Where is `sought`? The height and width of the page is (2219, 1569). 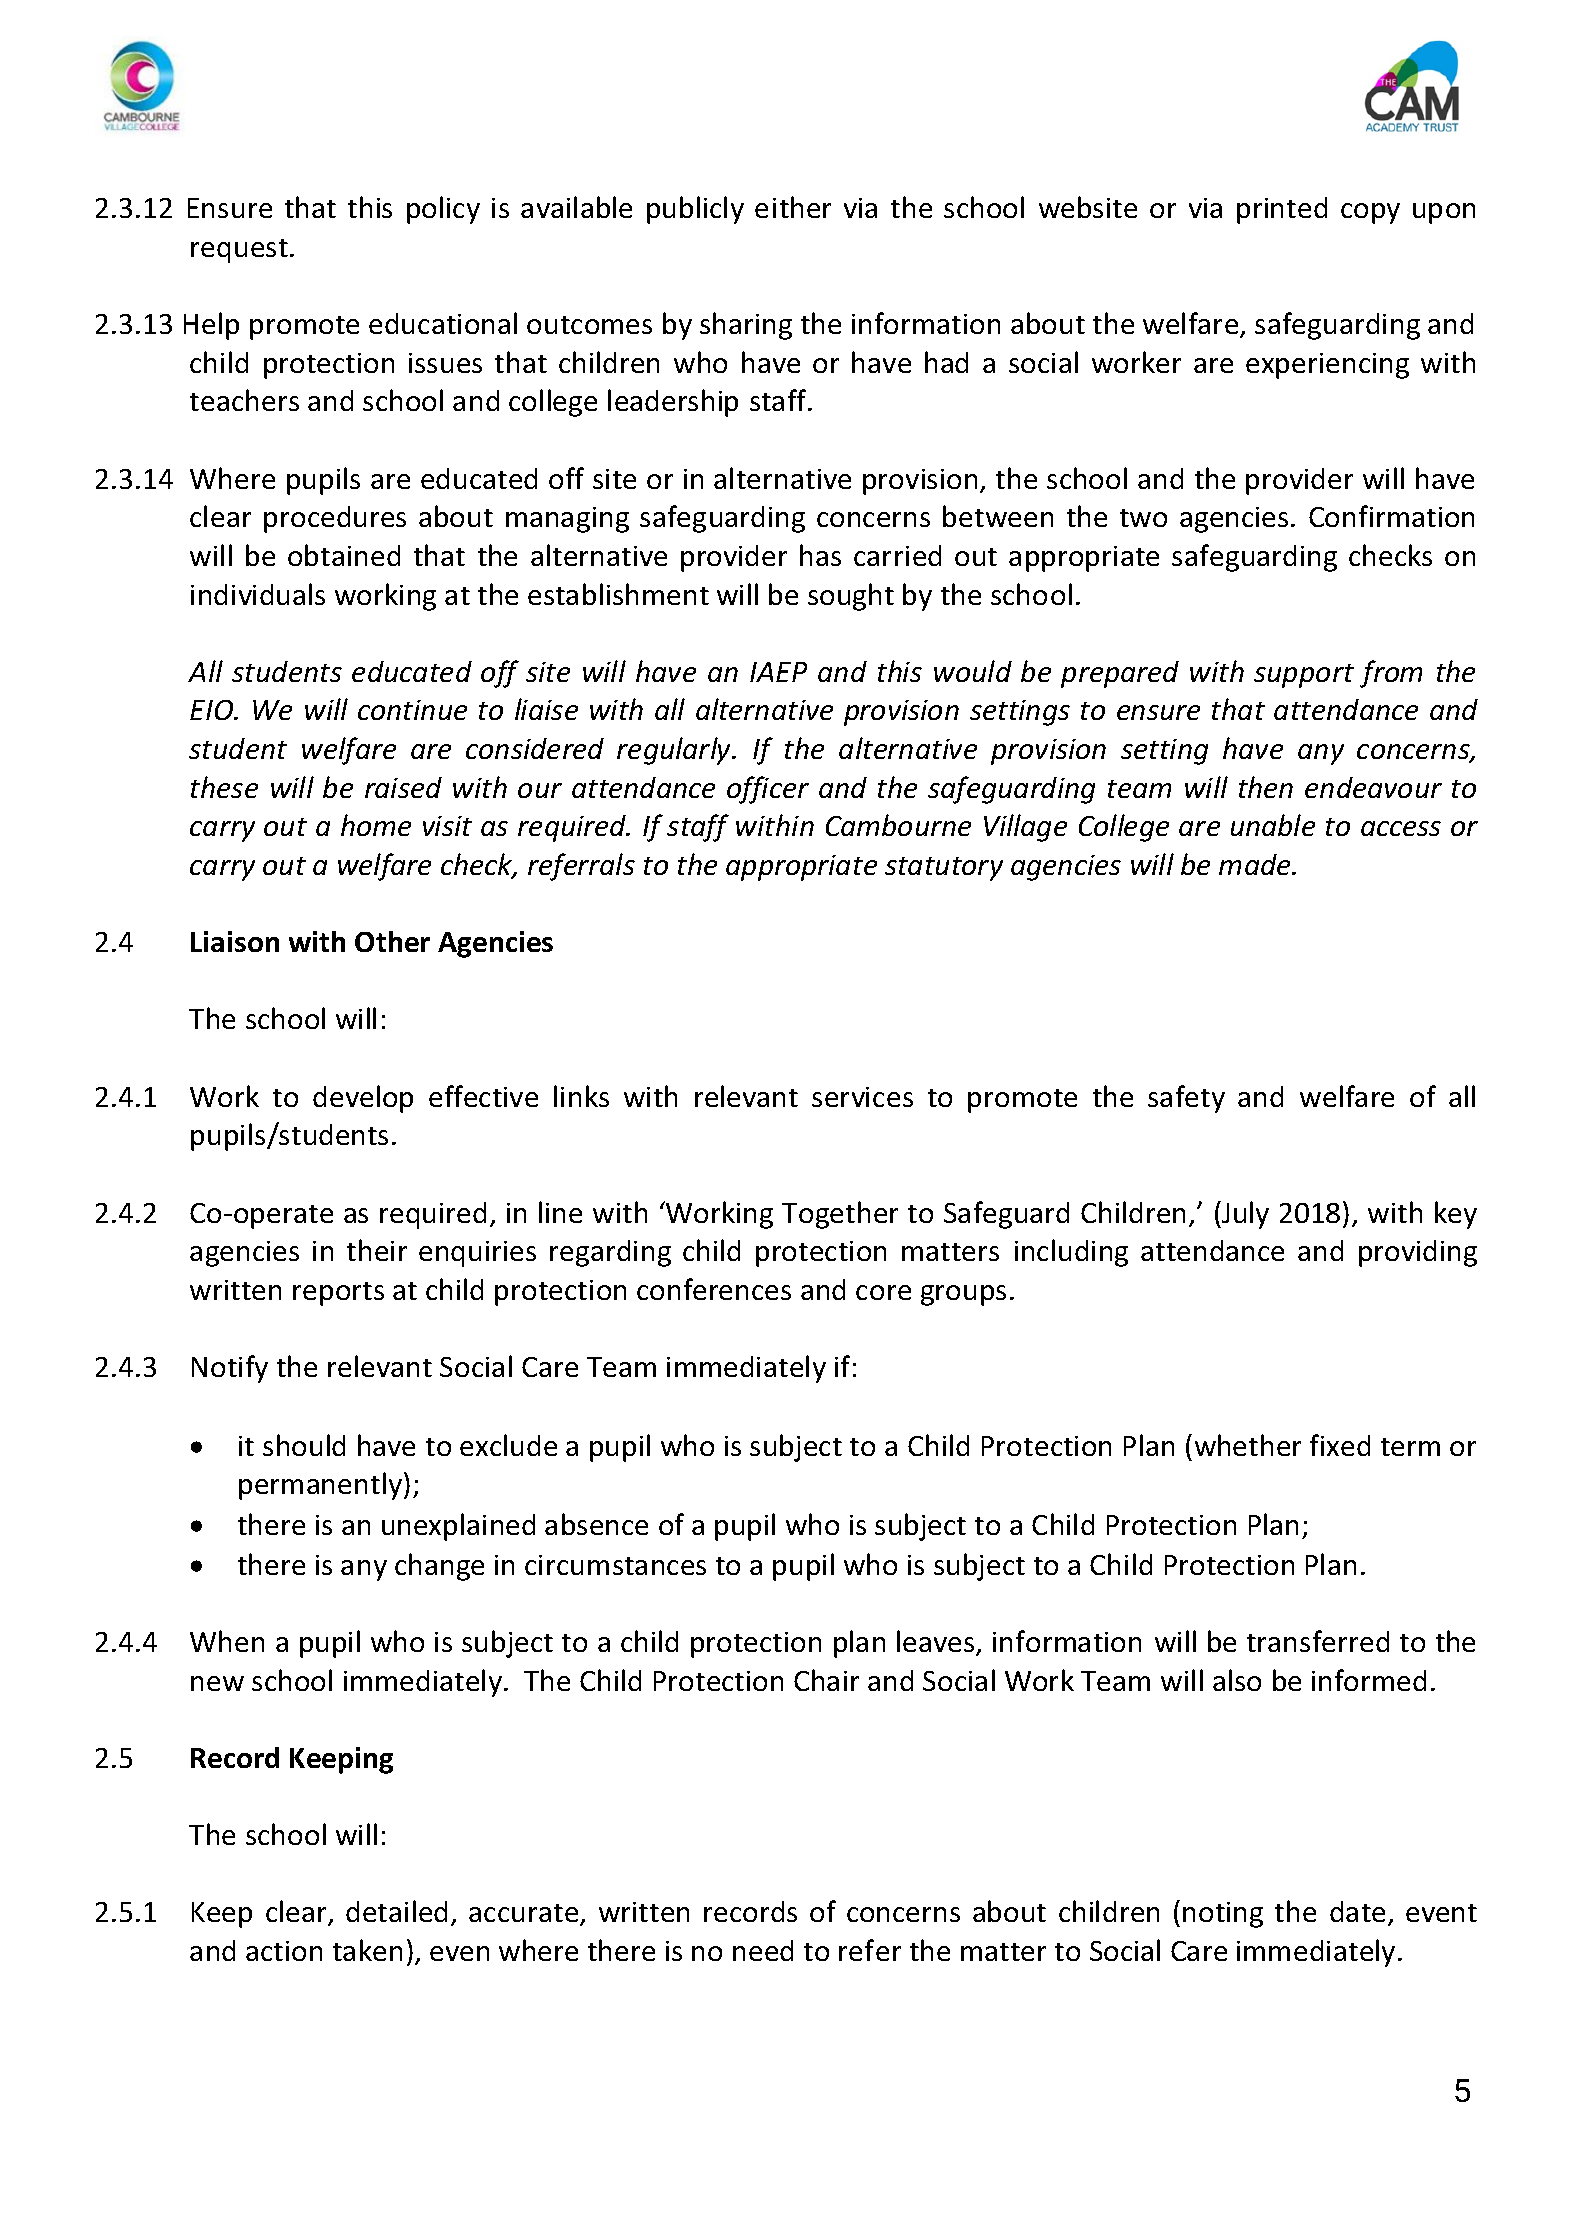
sought is located at coordinates (851, 597).
